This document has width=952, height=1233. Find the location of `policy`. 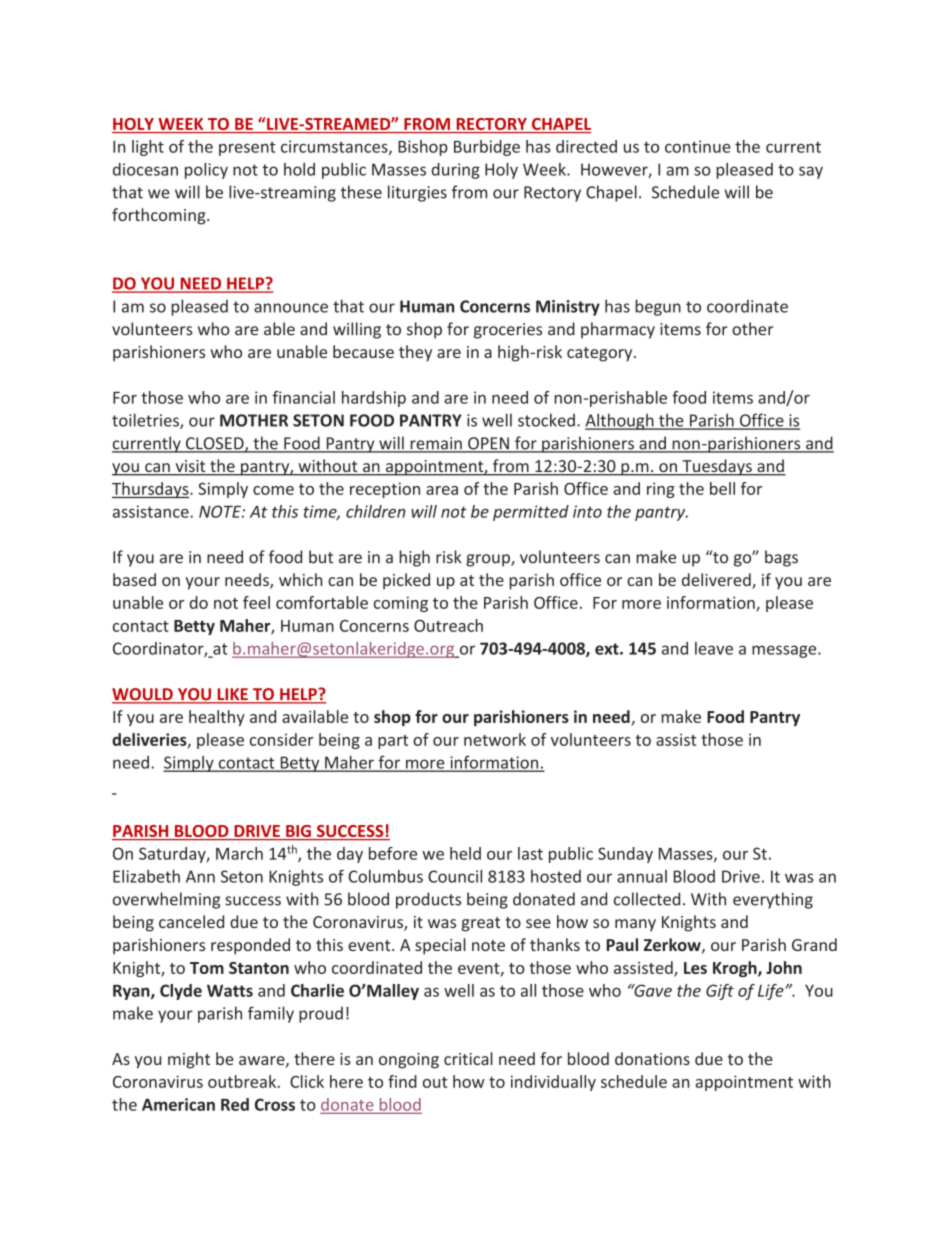

policy is located at coordinates (206, 171).
